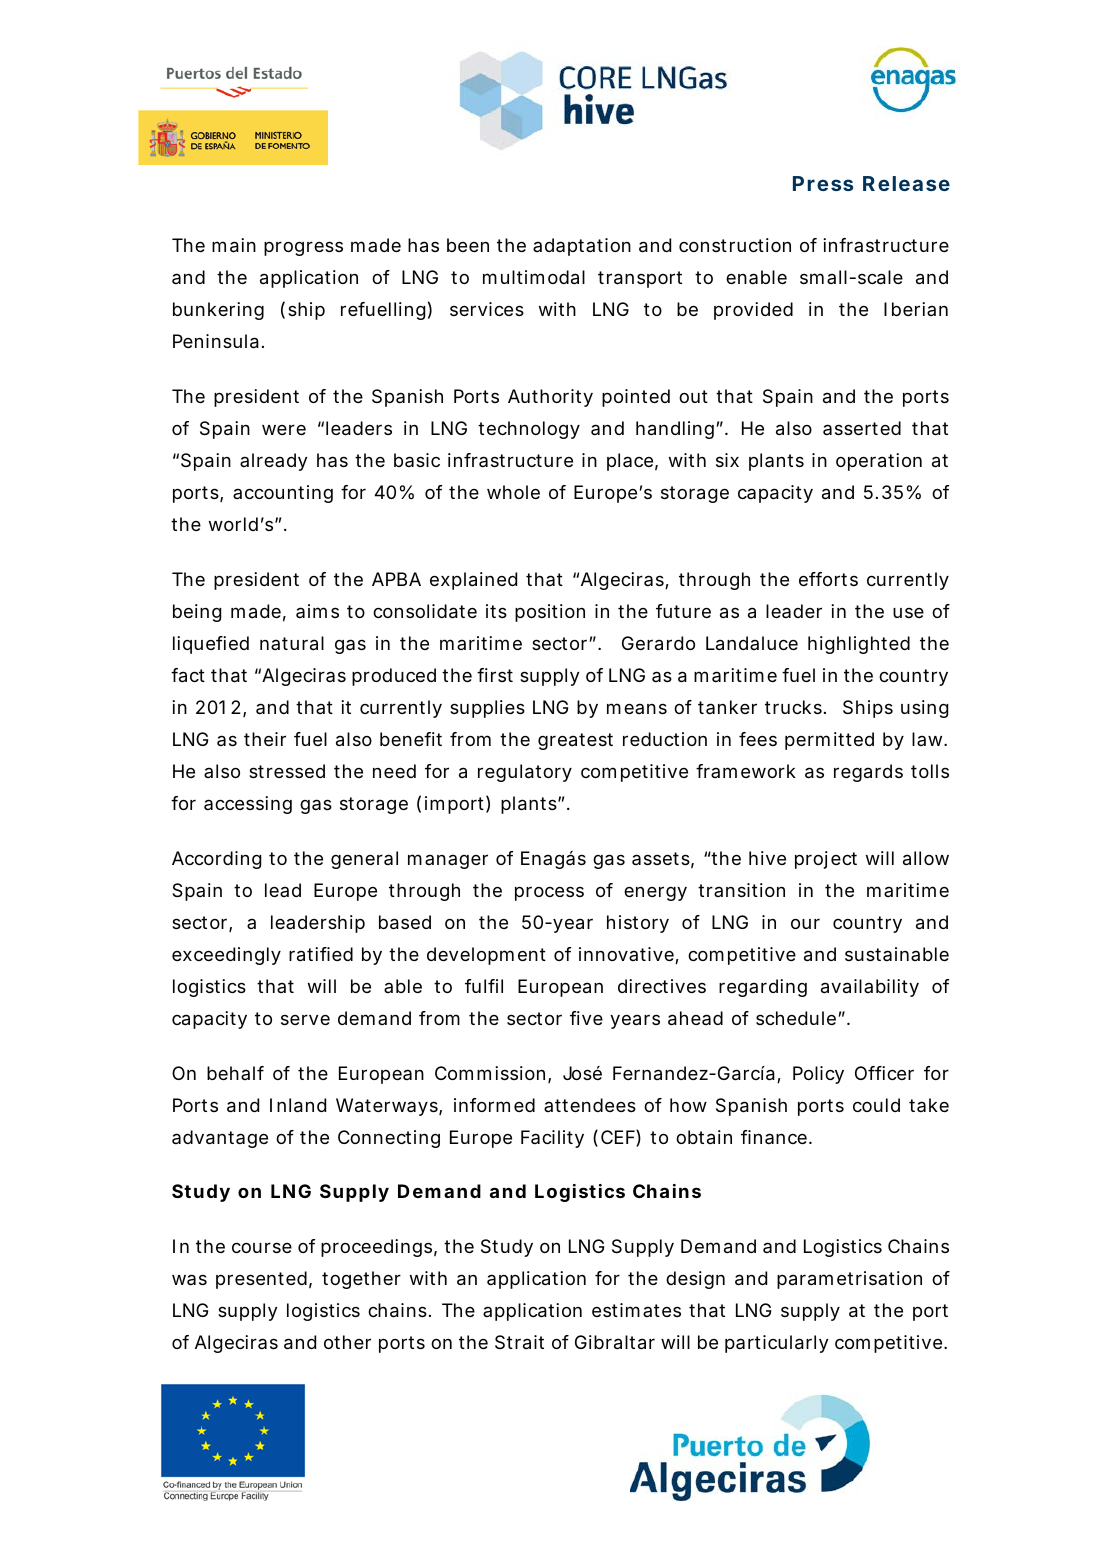 This page has width=1108, height=1567. I want to click on greatest, so click(575, 741).
